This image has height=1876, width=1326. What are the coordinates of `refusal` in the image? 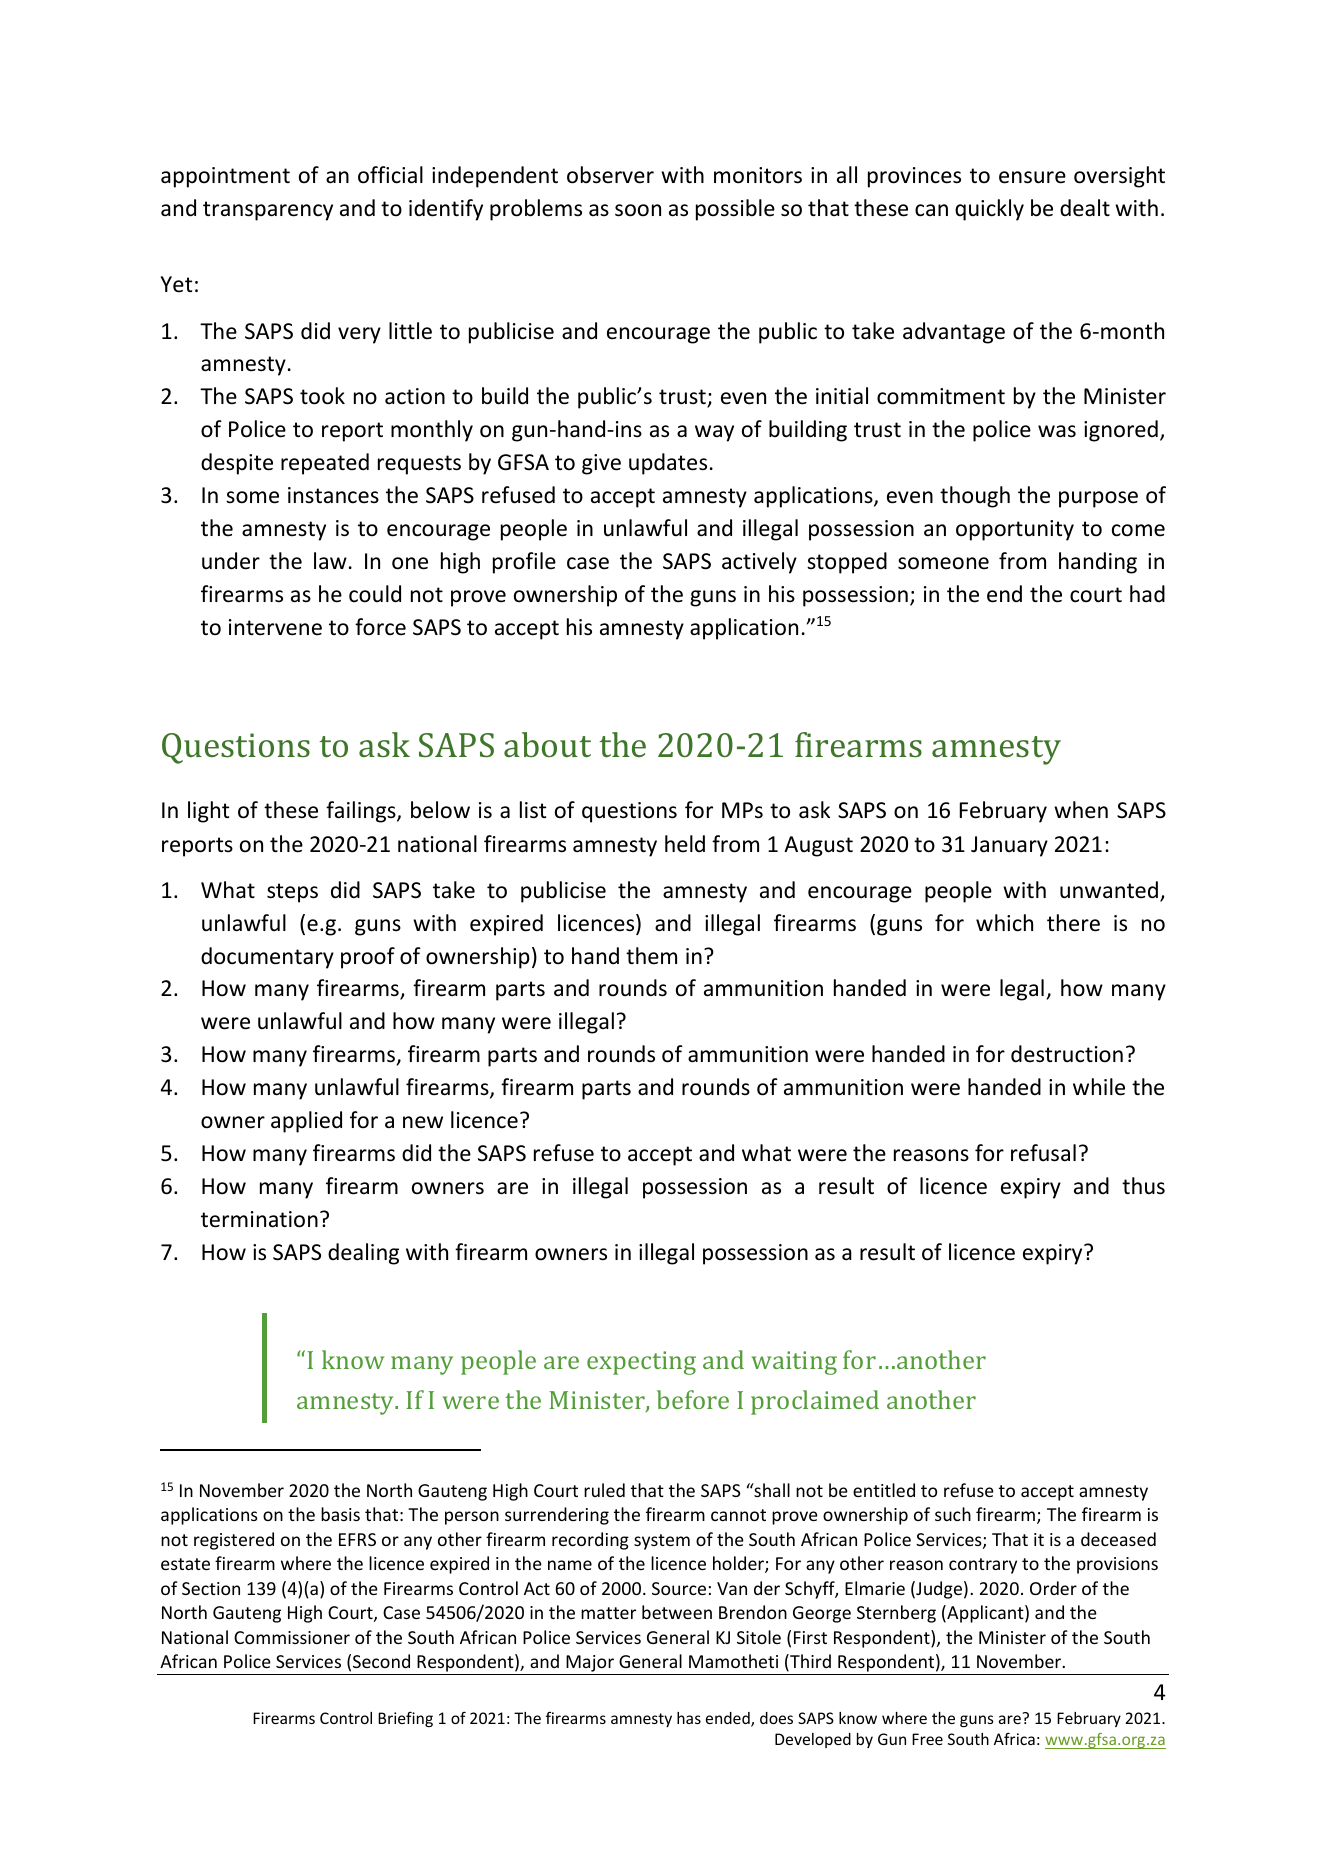 It's located at (1043, 1153).
